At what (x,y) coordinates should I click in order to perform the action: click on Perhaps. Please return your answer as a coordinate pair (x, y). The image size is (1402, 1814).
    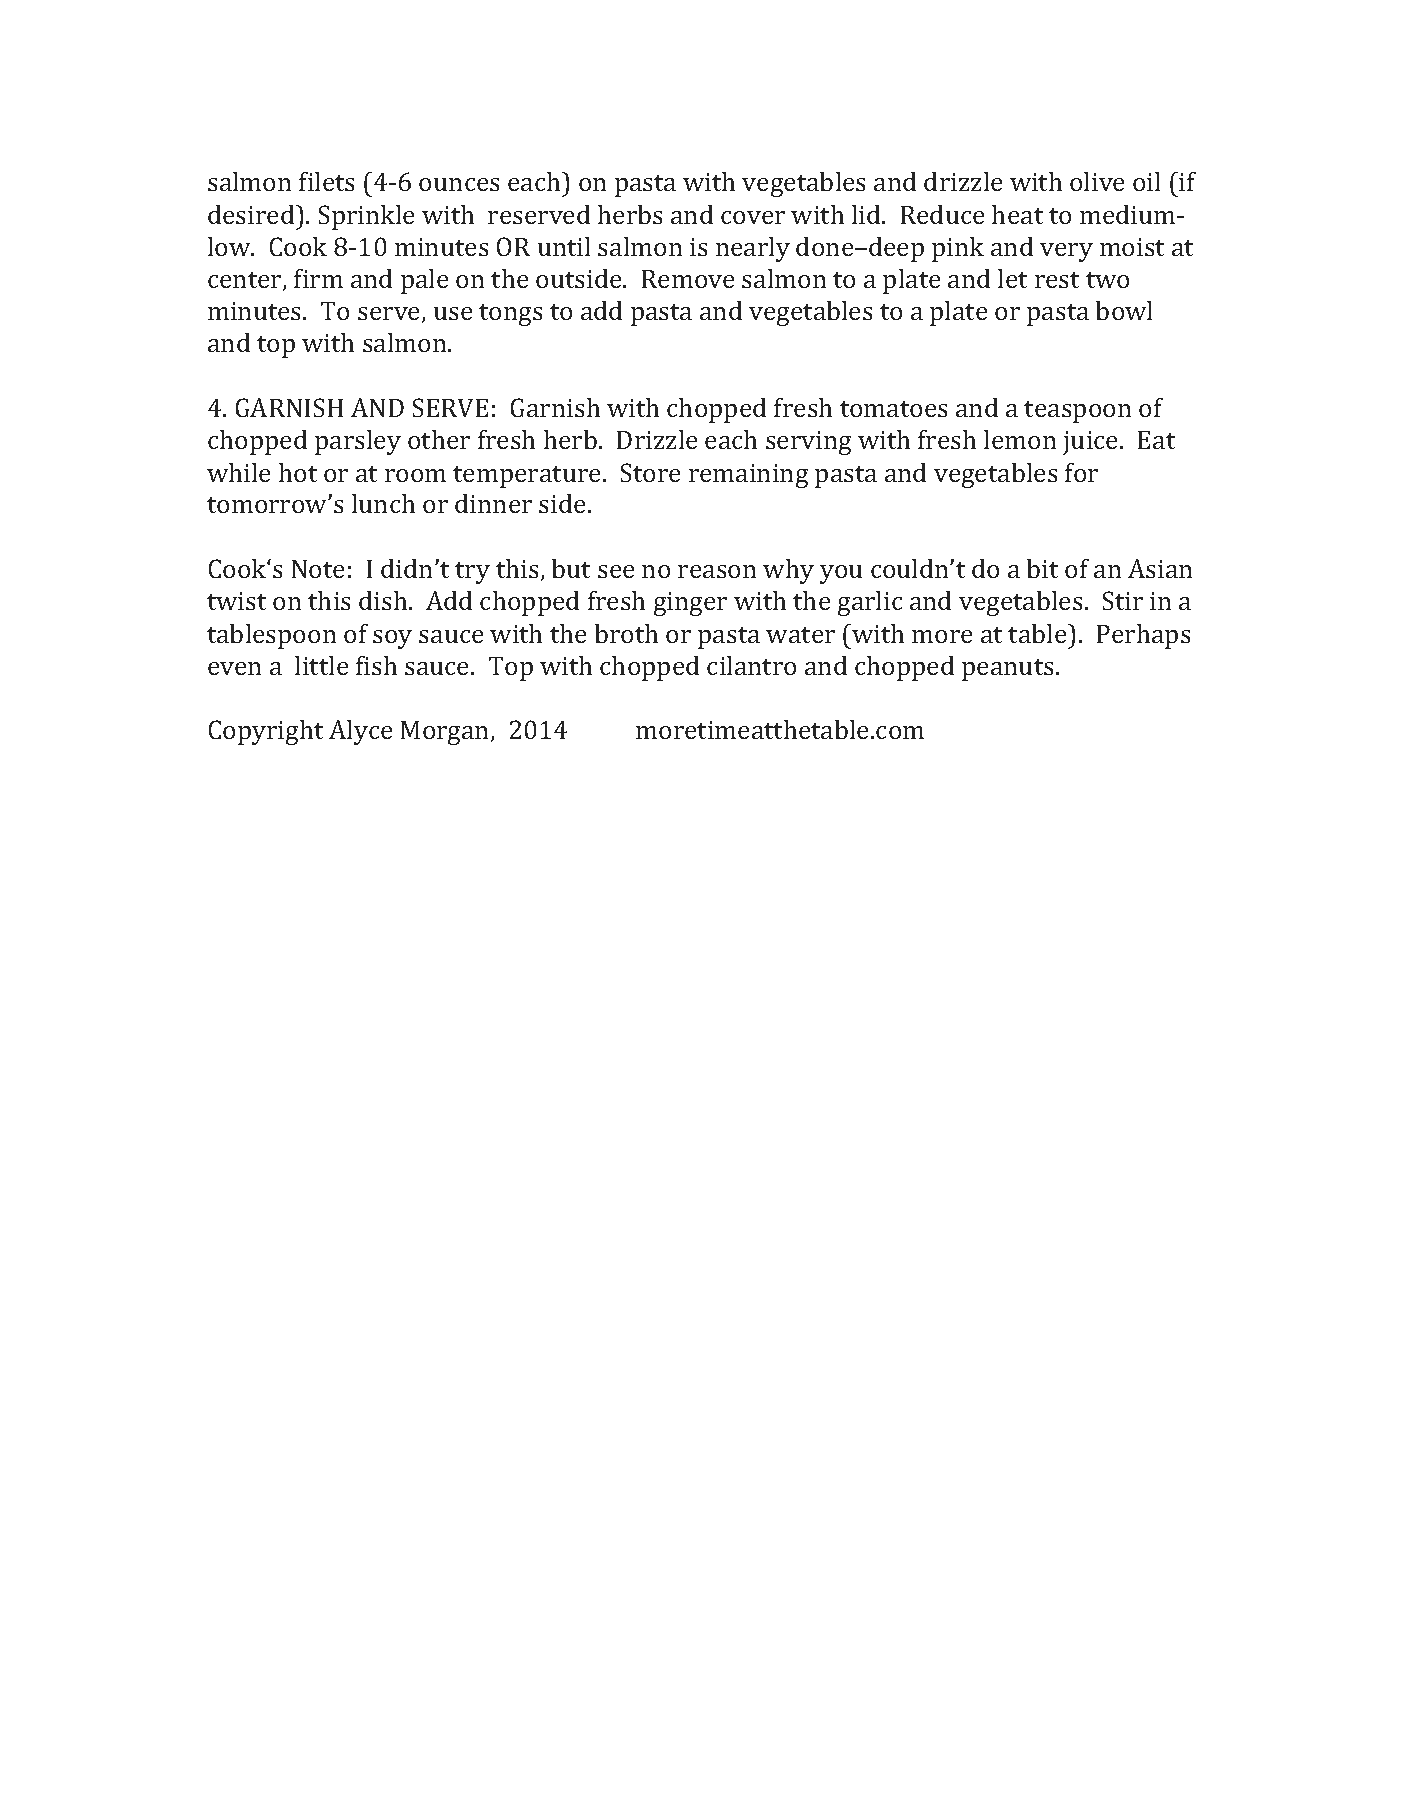
    Looking at the image, I should click on (1143, 636).
